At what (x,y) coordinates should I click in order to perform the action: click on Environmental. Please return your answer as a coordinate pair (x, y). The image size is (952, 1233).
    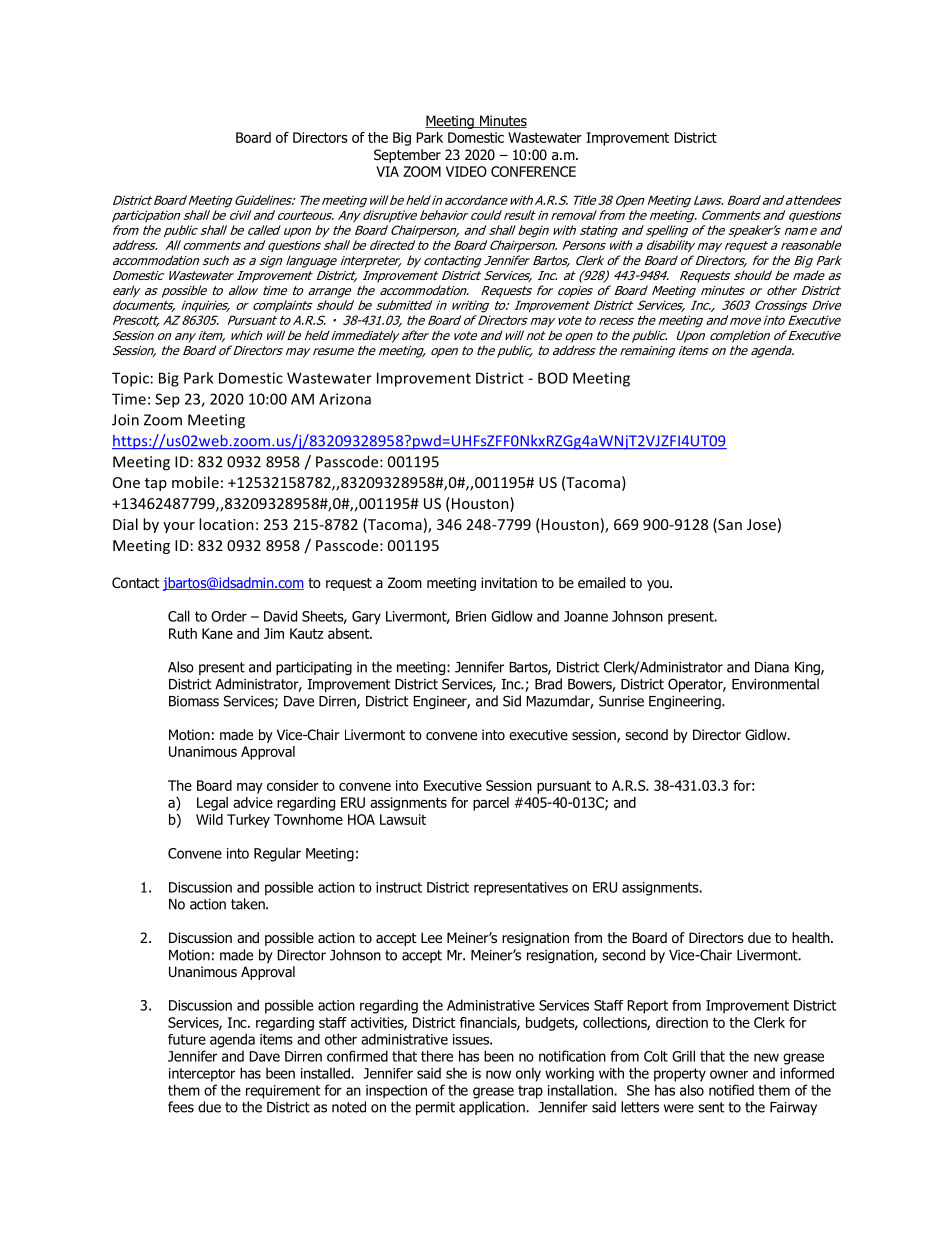
    Looking at the image, I should click on (775, 684).
